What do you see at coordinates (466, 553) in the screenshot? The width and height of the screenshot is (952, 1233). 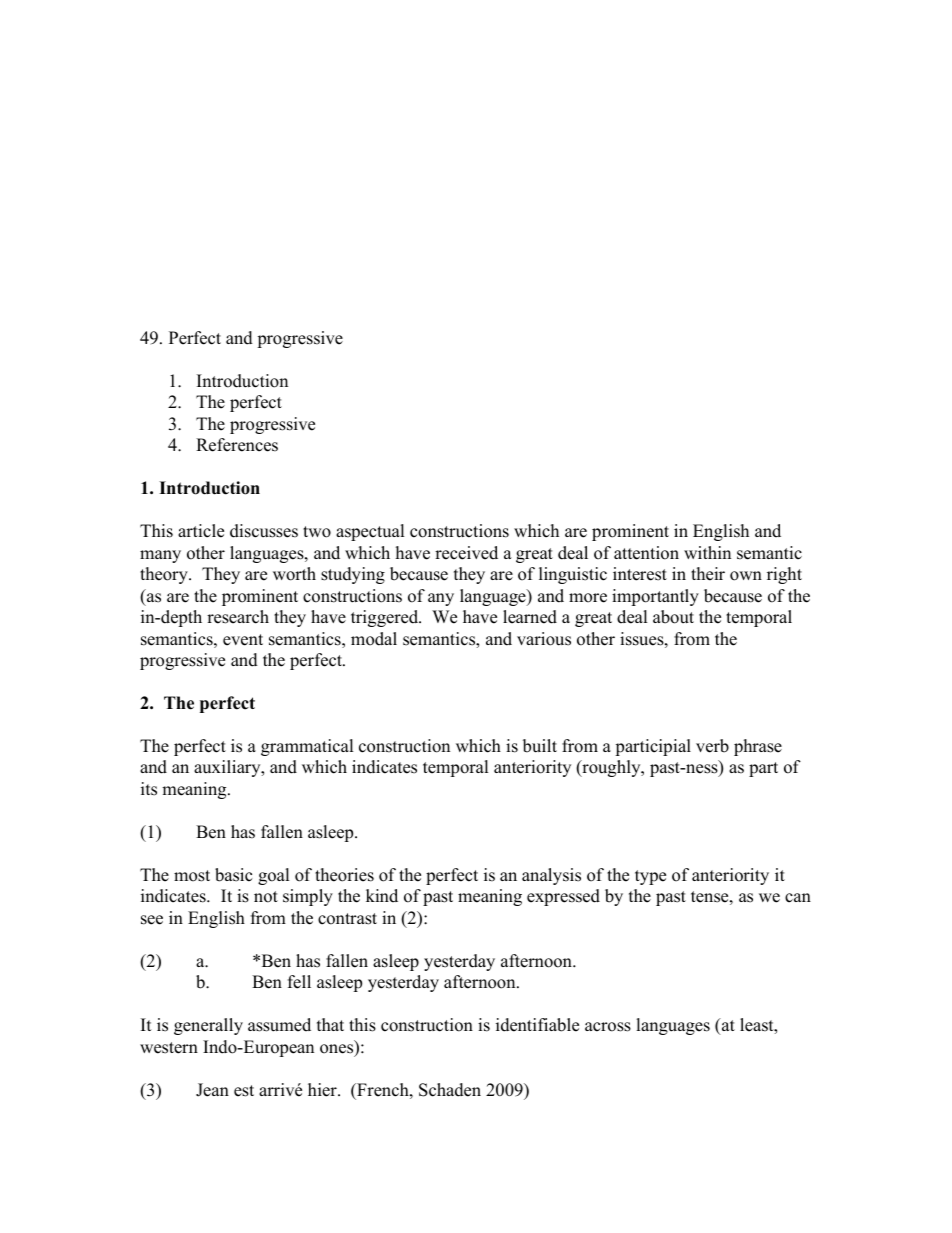 I see `received` at bounding box center [466, 553].
